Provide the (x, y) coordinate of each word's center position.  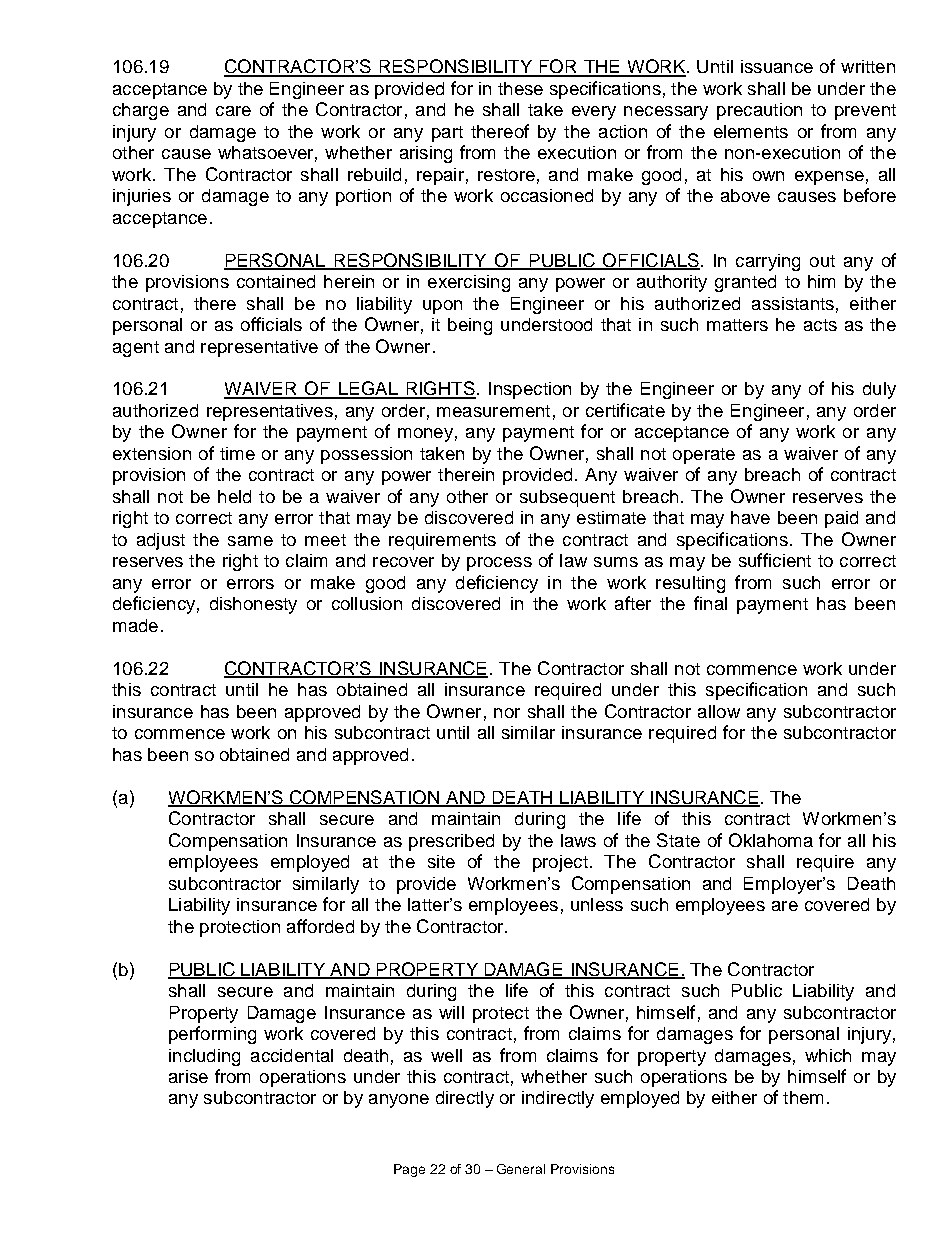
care (233, 111)
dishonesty (253, 605)
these (520, 88)
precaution (759, 111)
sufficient (775, 560)
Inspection (530, 390)
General (521, 1169)
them (803, 1097)
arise (188, 1076)
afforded (320, 926)
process (499, 564)
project (560, 863)
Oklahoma (771, 840)
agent (136, 349)
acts (820, 325)
